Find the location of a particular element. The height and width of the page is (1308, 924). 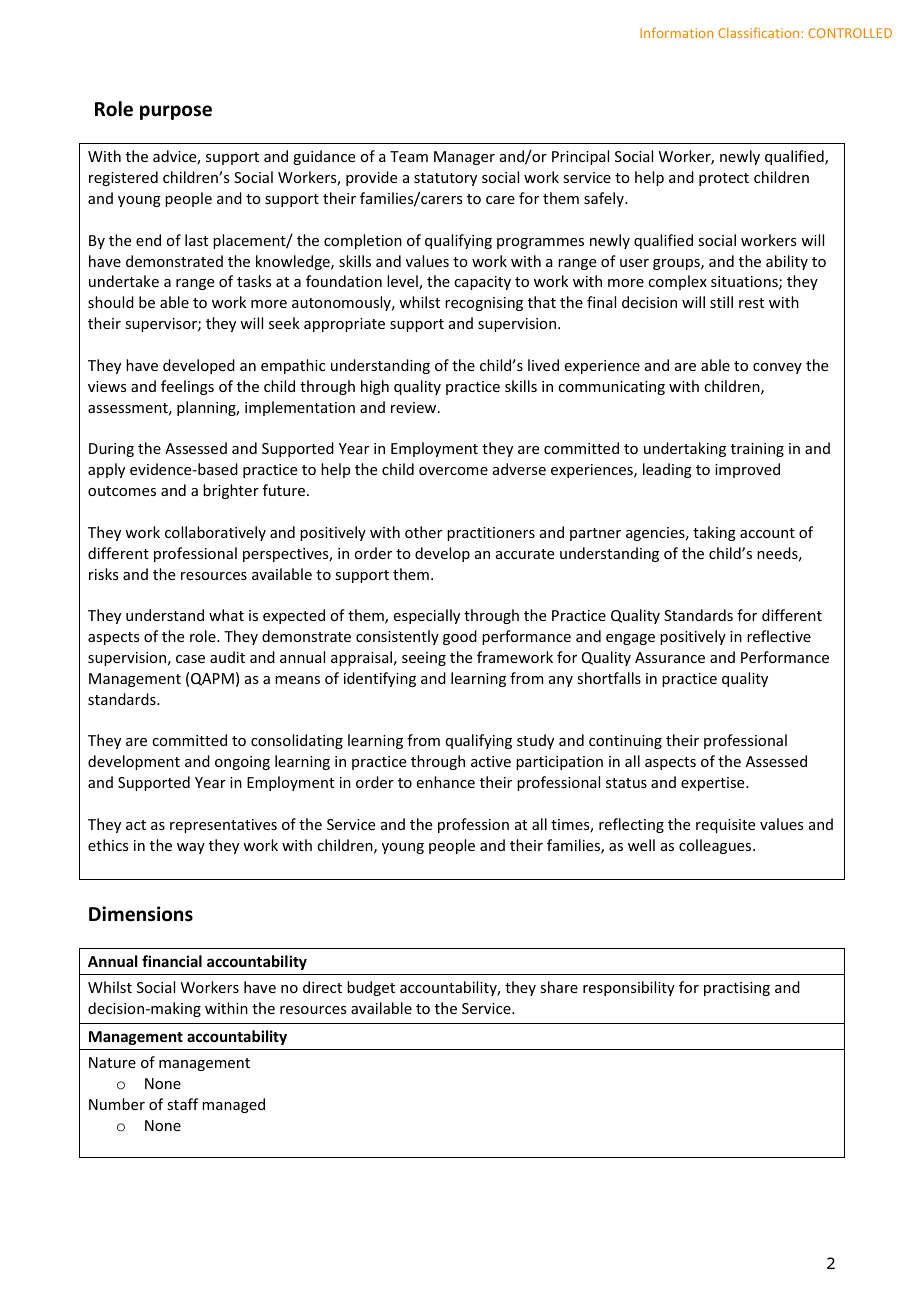

reflective is located at coordinates (779, 636).
